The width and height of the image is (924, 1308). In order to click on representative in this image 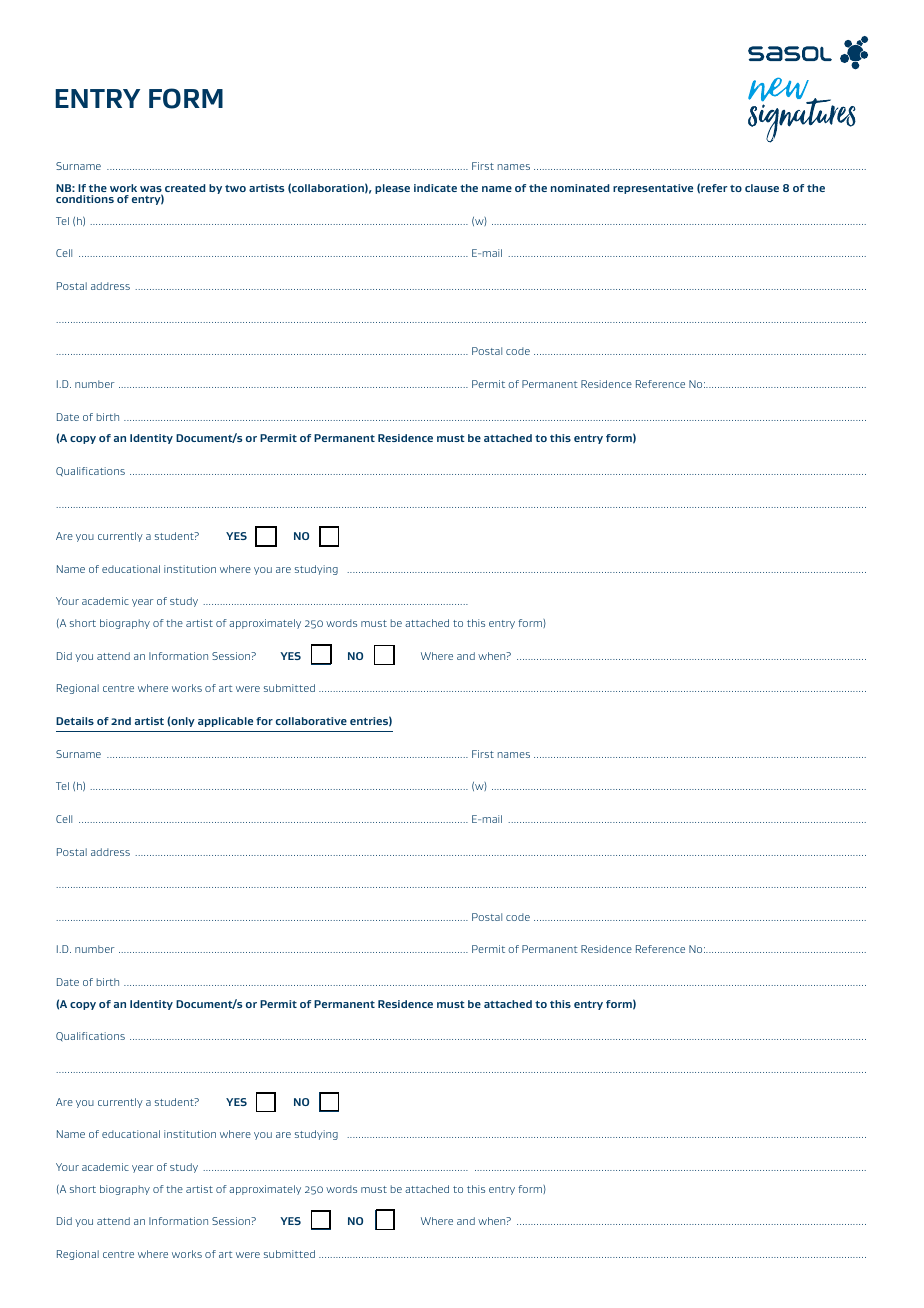, I will do `click(653, 189)`.
